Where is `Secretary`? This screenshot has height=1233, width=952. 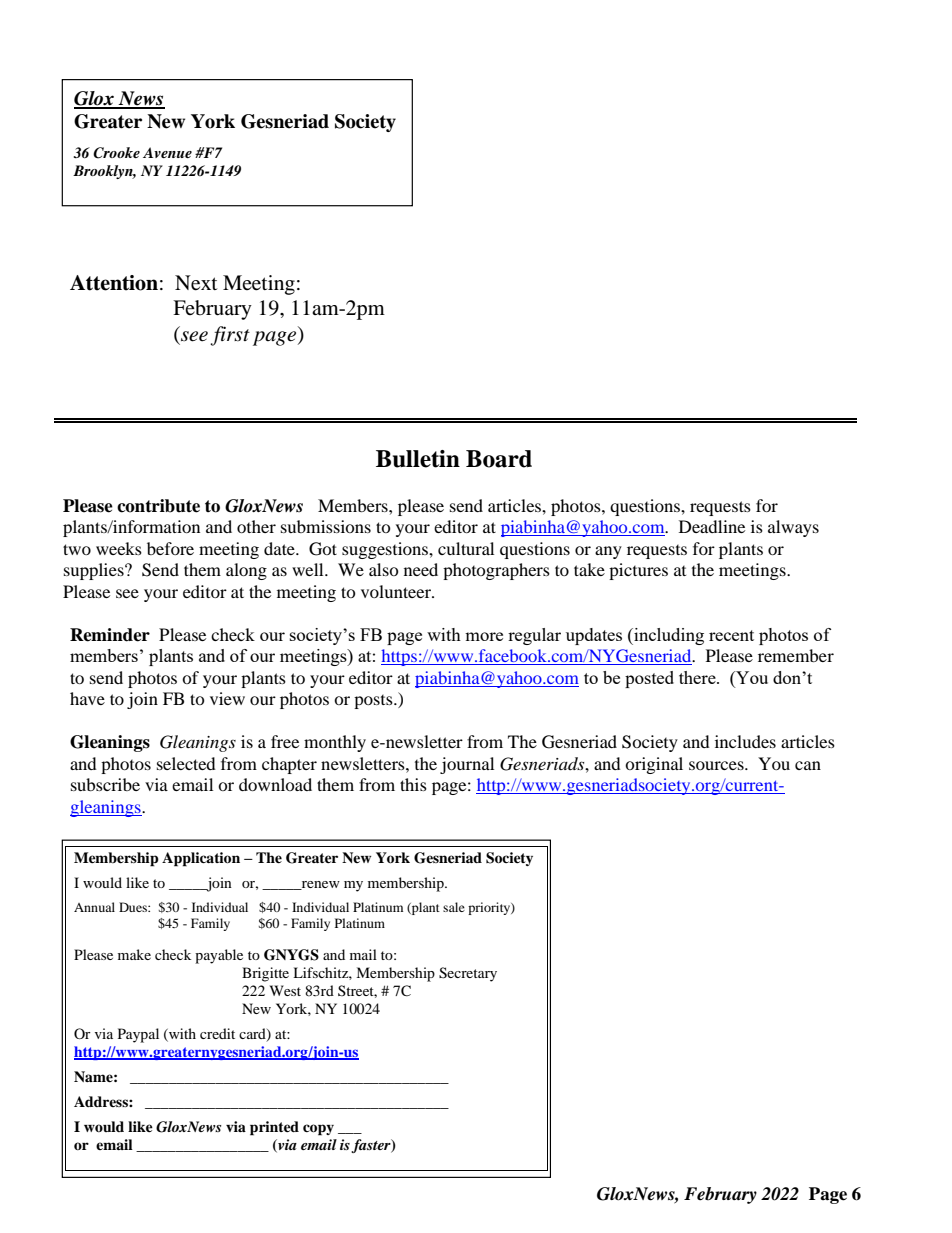 Secretary is located at coordinates (468, 974).
